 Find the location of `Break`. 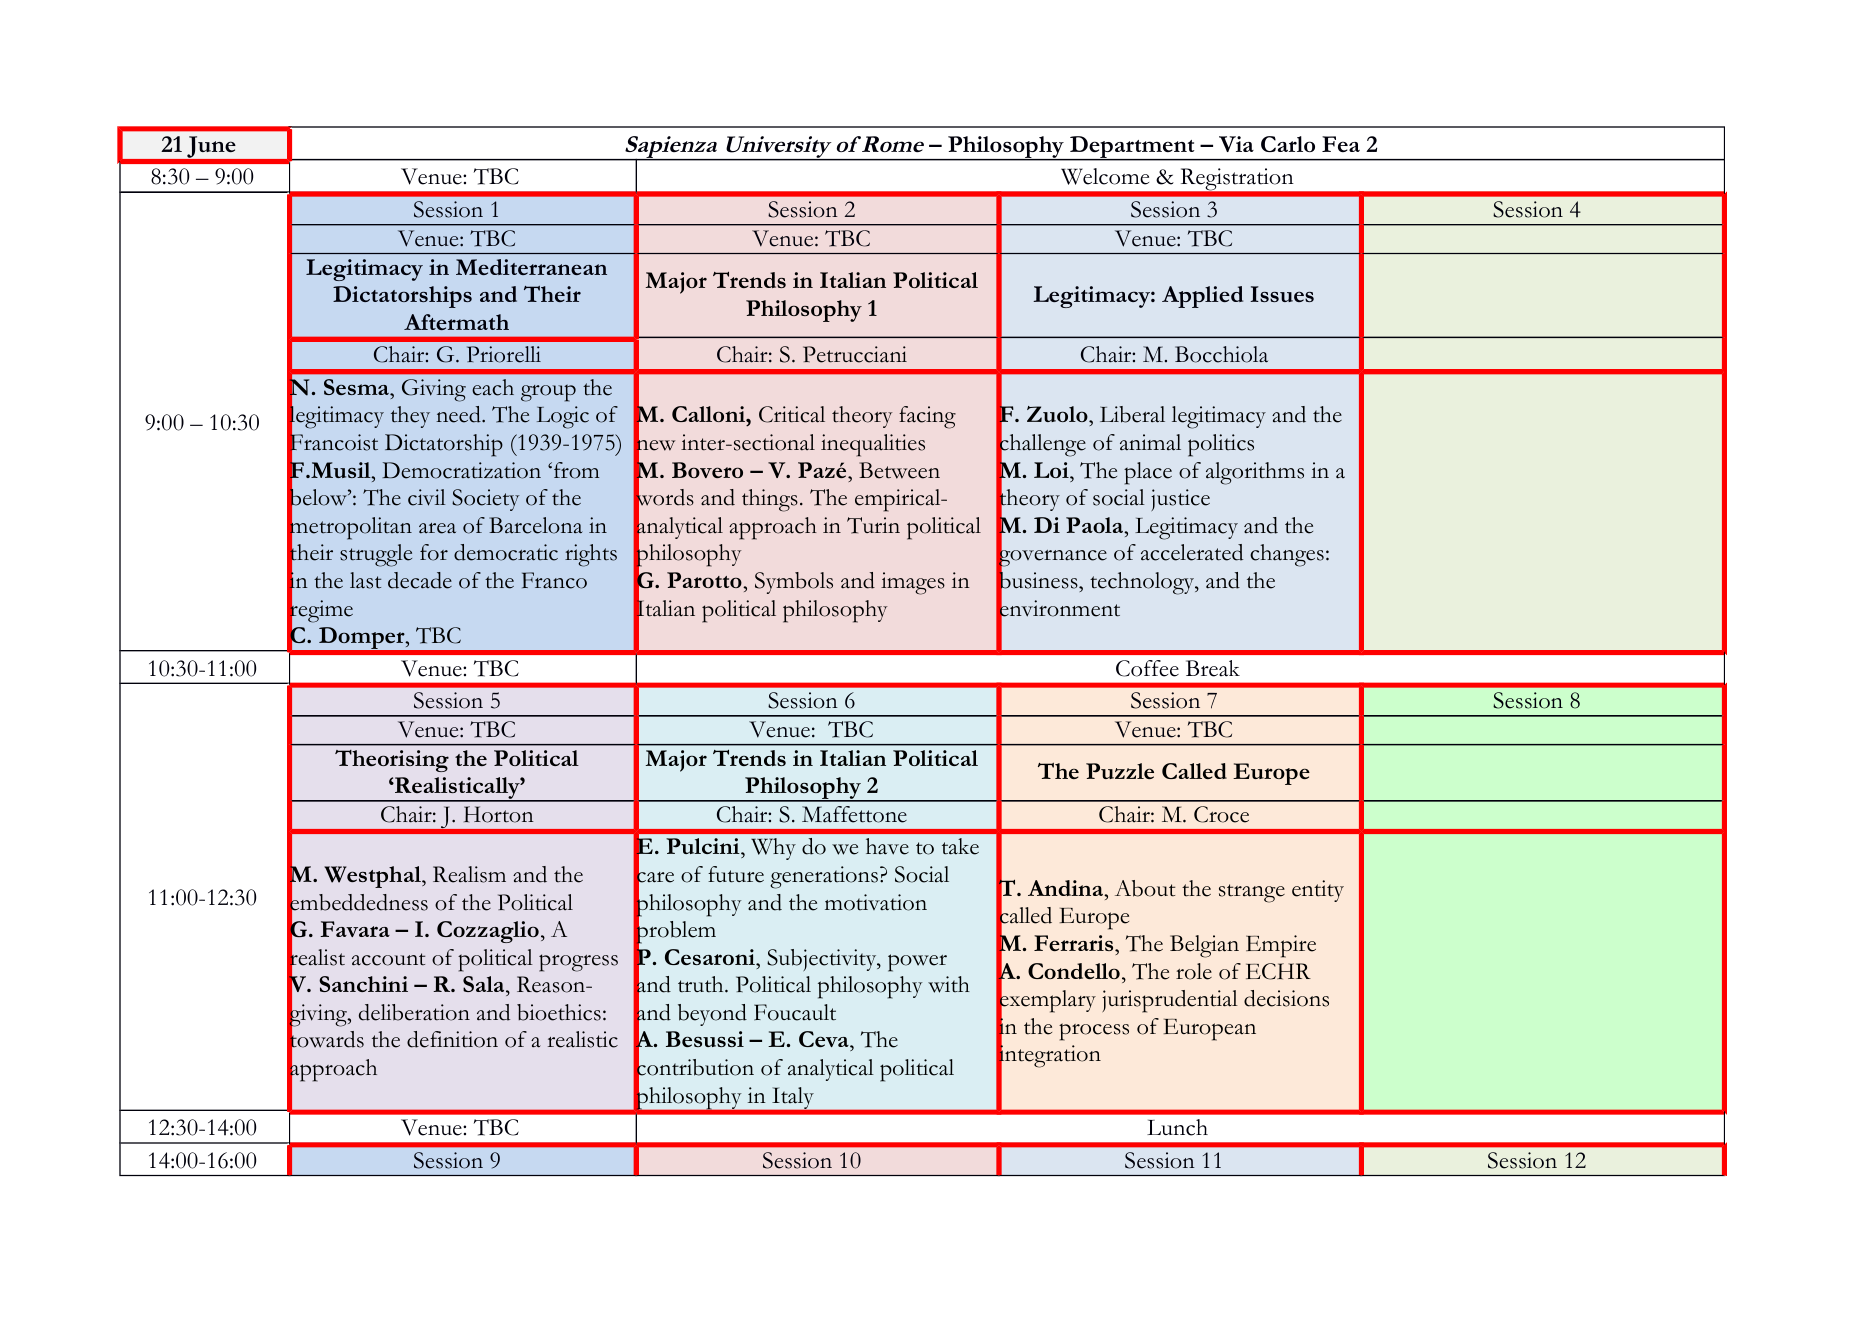

Break is located at coordinates (1213, 668).
